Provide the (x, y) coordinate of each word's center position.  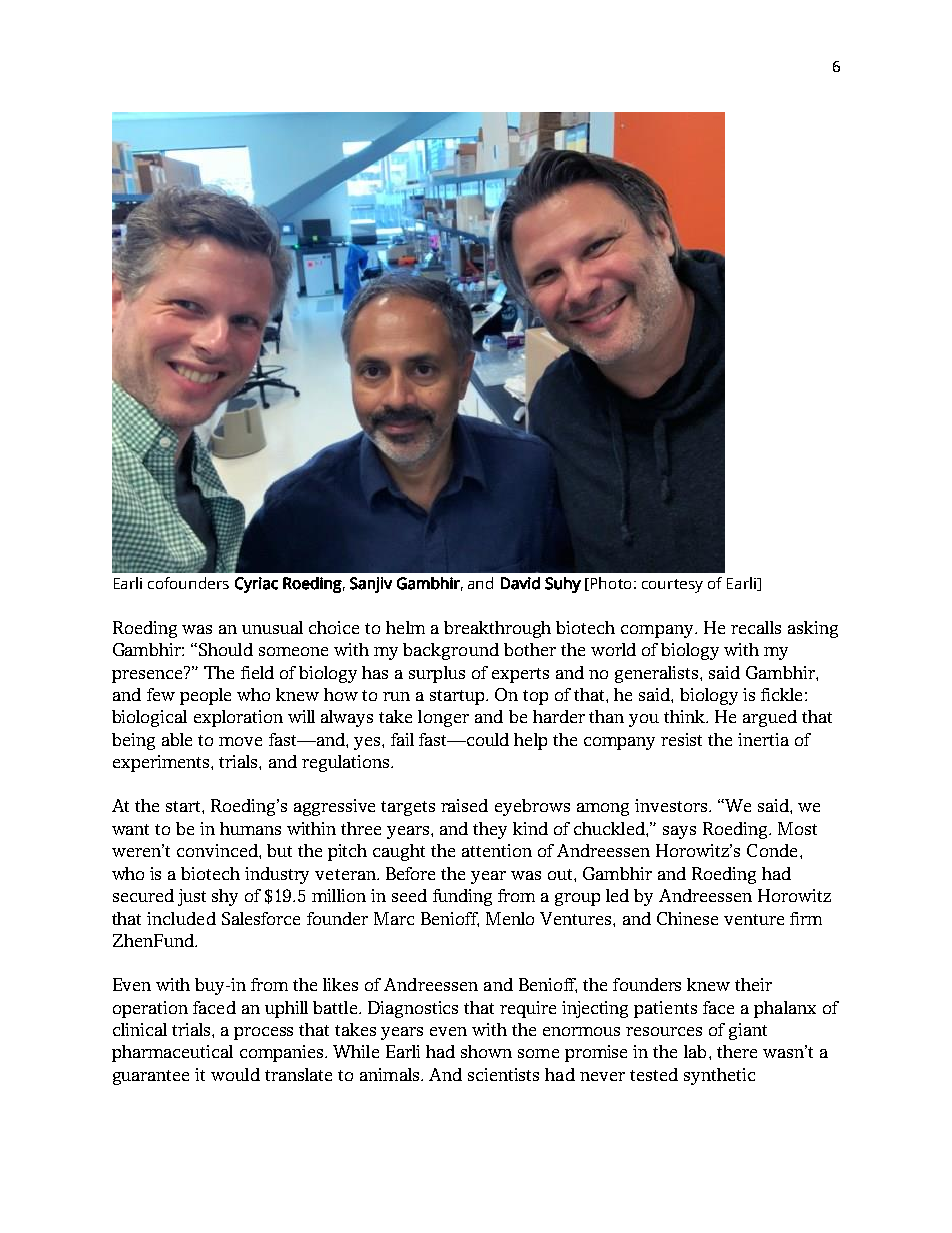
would (235, 1074)
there (737, 1051)
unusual (272, 627)
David (520, 583)
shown (486, 1051)
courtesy (672, 586)
